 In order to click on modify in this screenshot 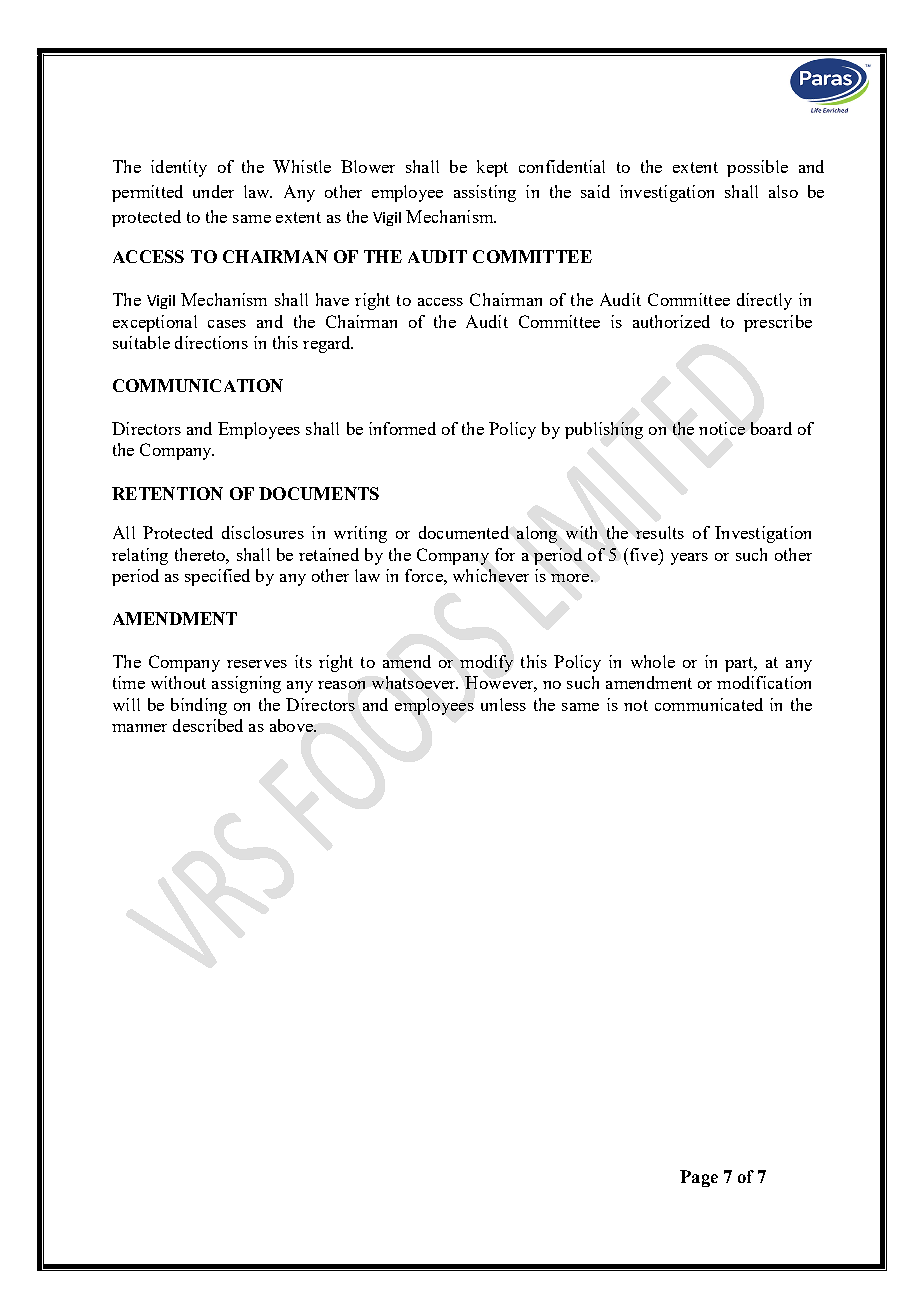, I will do `click(486, 663)`.
